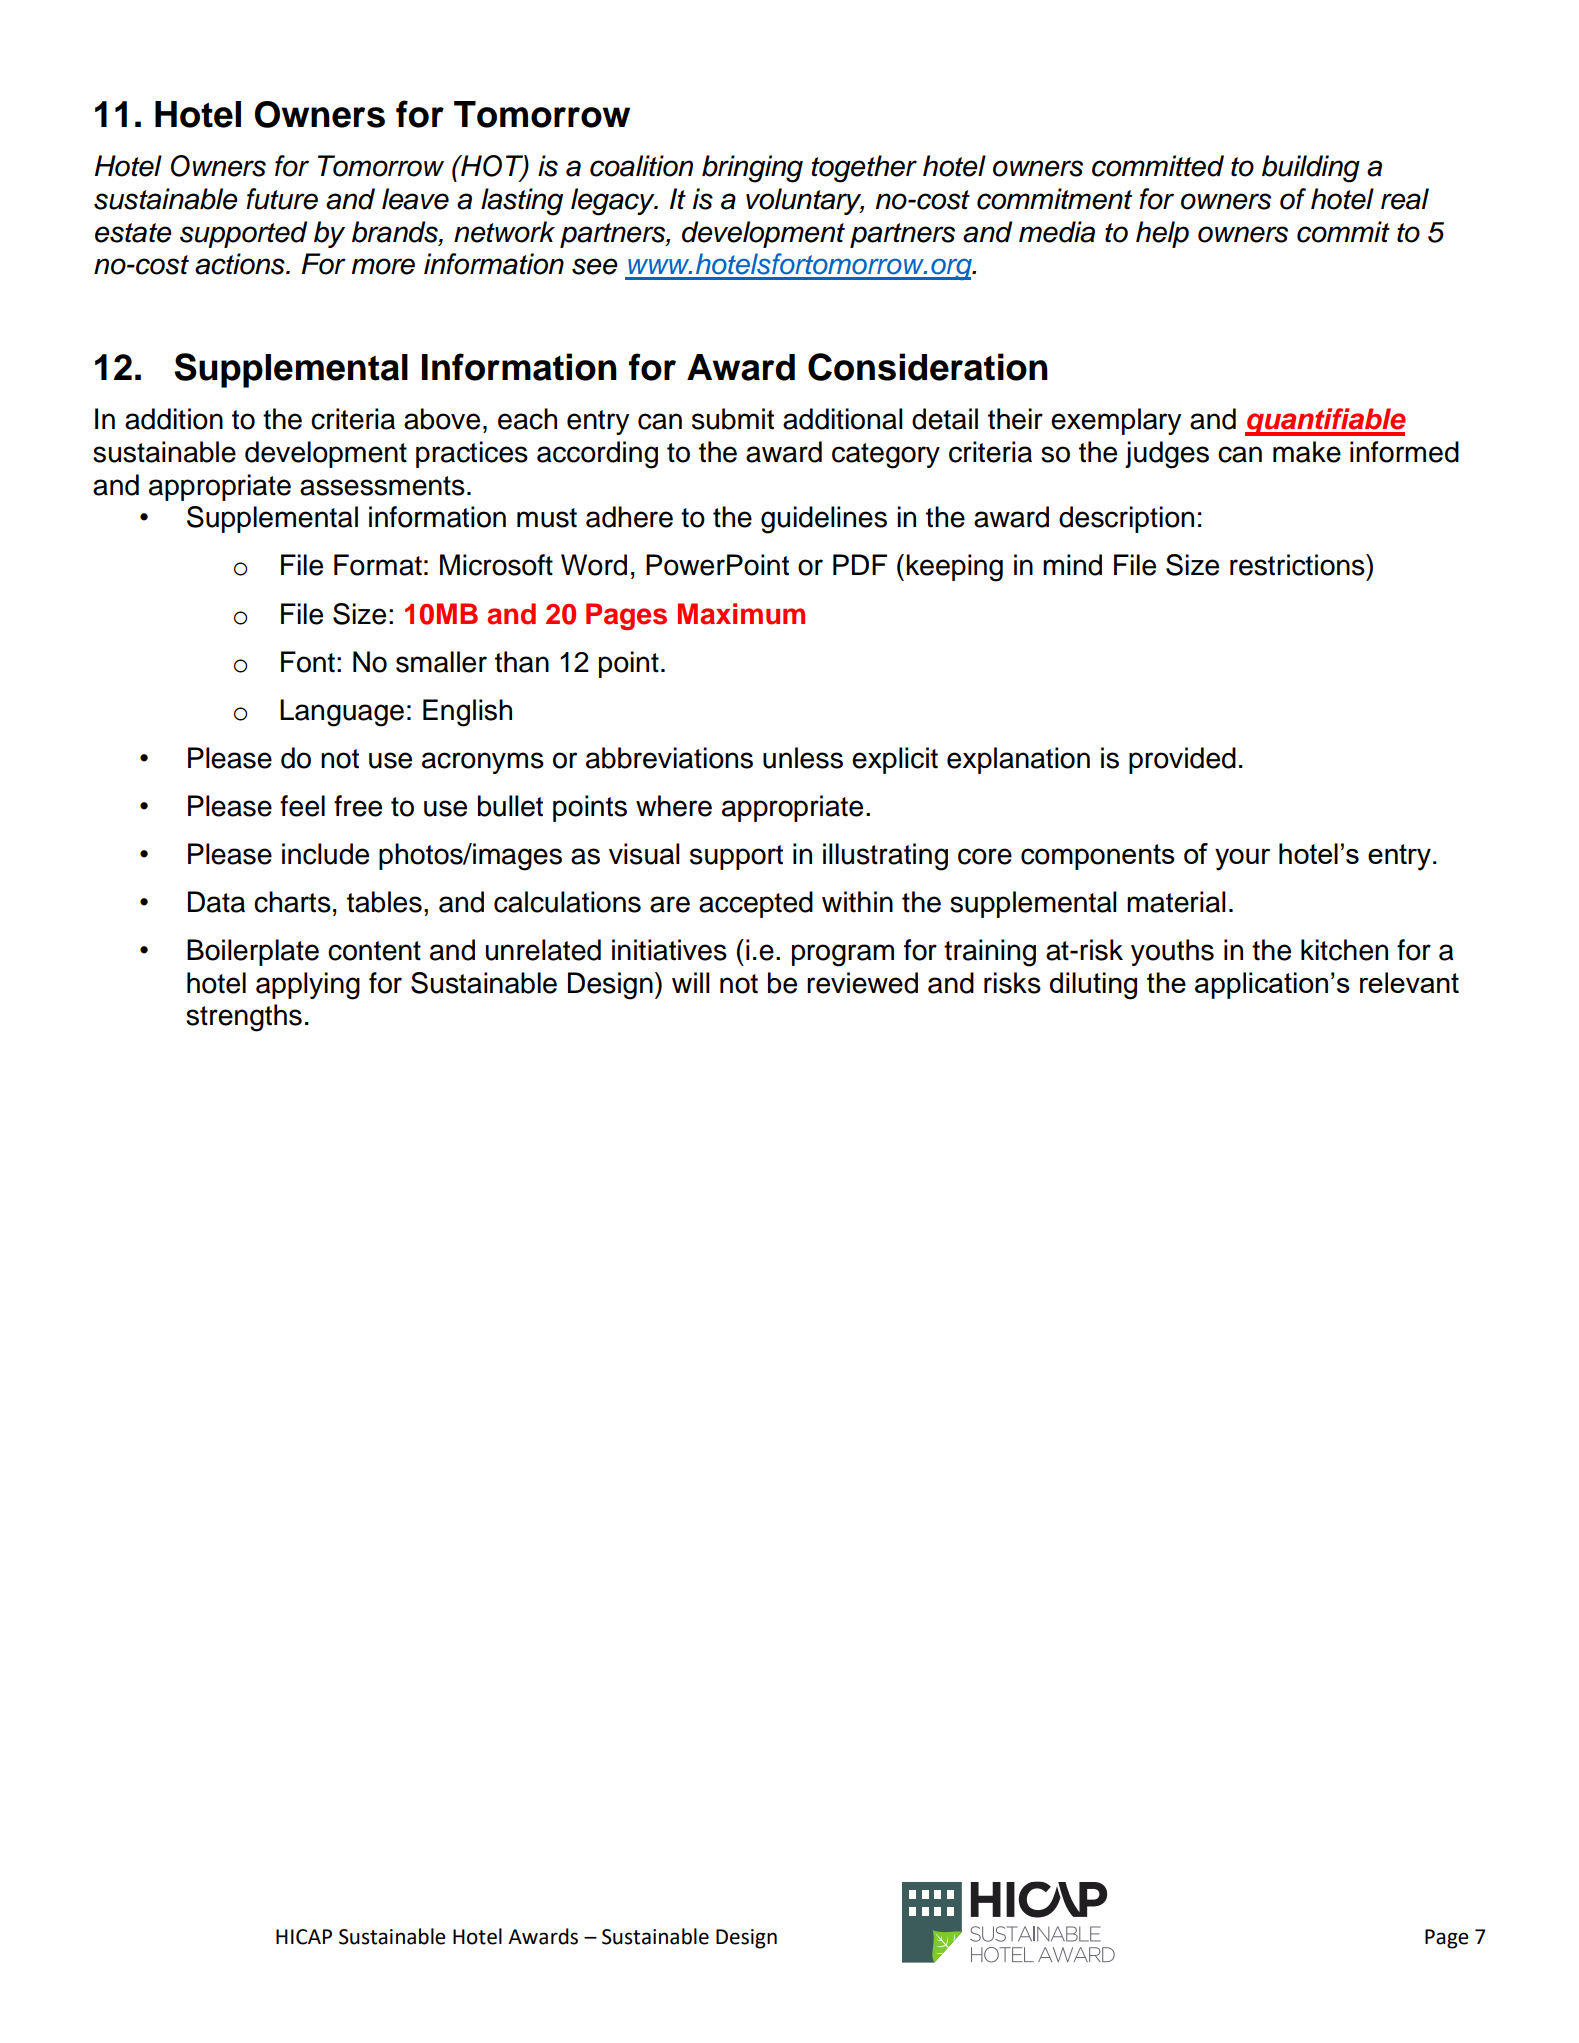  What do you see at coordinates (741, 614) in the screenshot?
I see `Maximum` at bounding box center [741, 614].
